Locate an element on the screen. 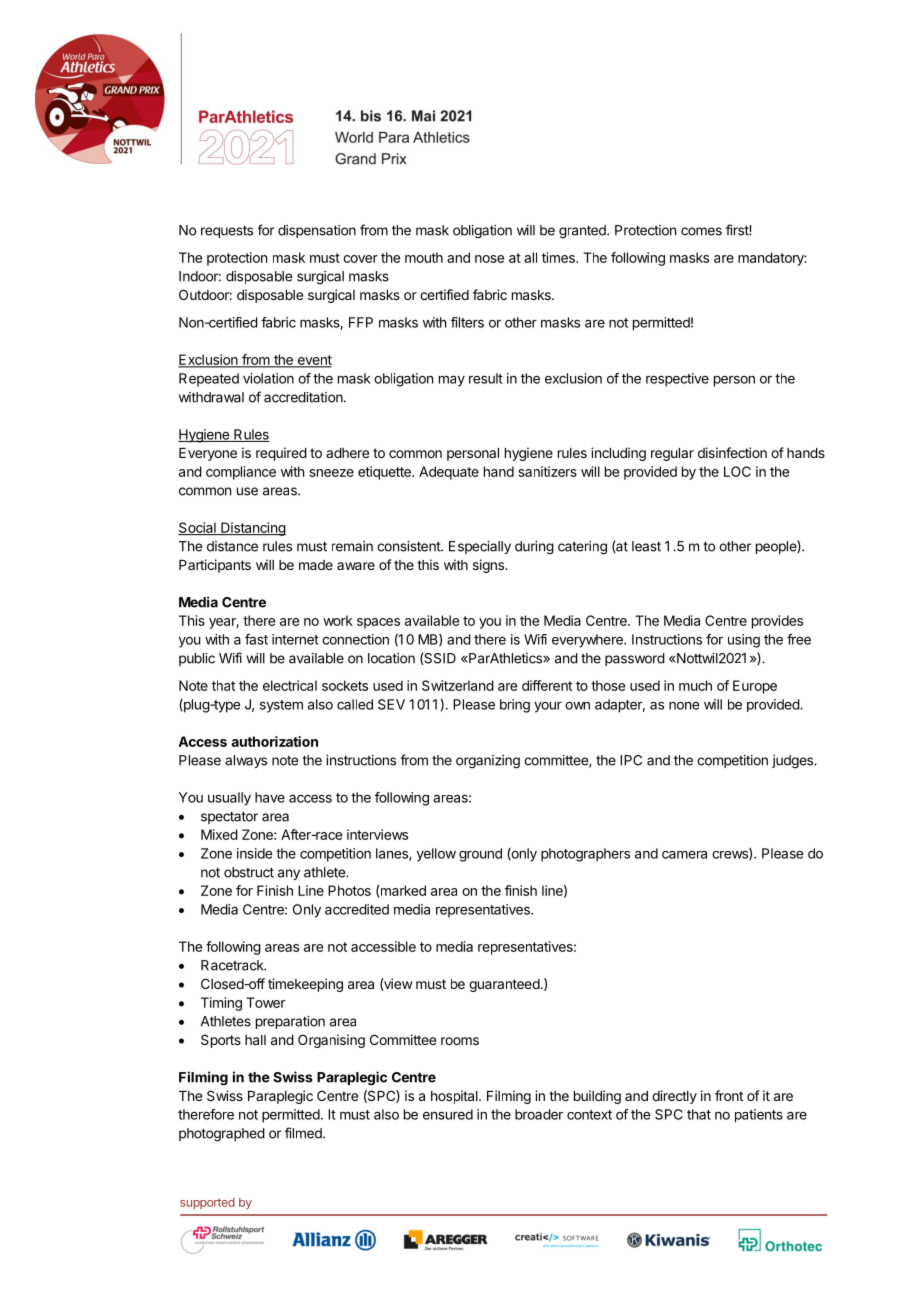 The image size is (924, 1308). system is located at coordinates (281, 706).
